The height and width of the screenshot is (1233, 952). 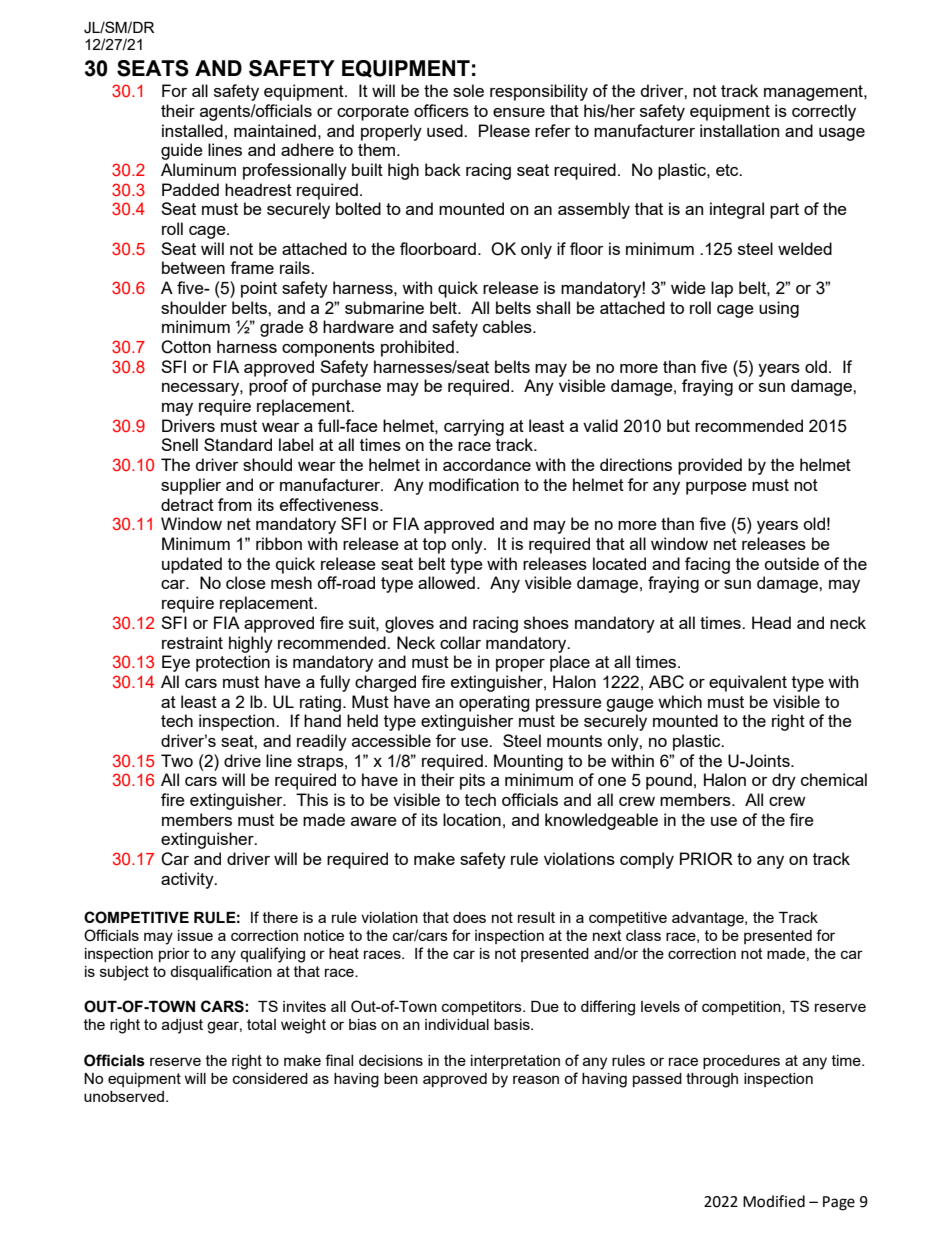 What do you see at coordinates (739, 130) in the screenshot?
I see `installation` at bounding box center [739, 130].
